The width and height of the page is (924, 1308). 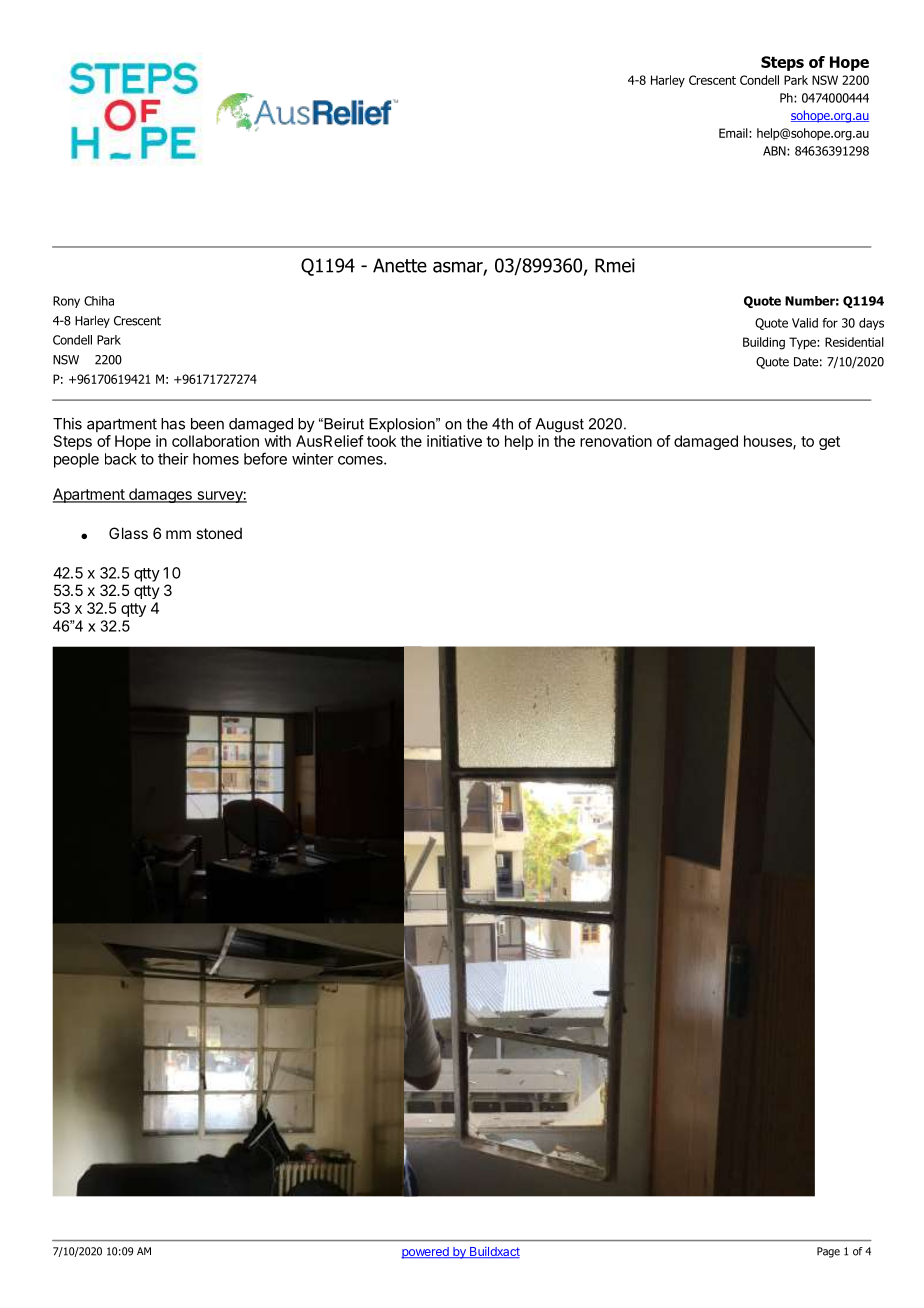 I want to click on ABN, so click(x=775, y=151).
